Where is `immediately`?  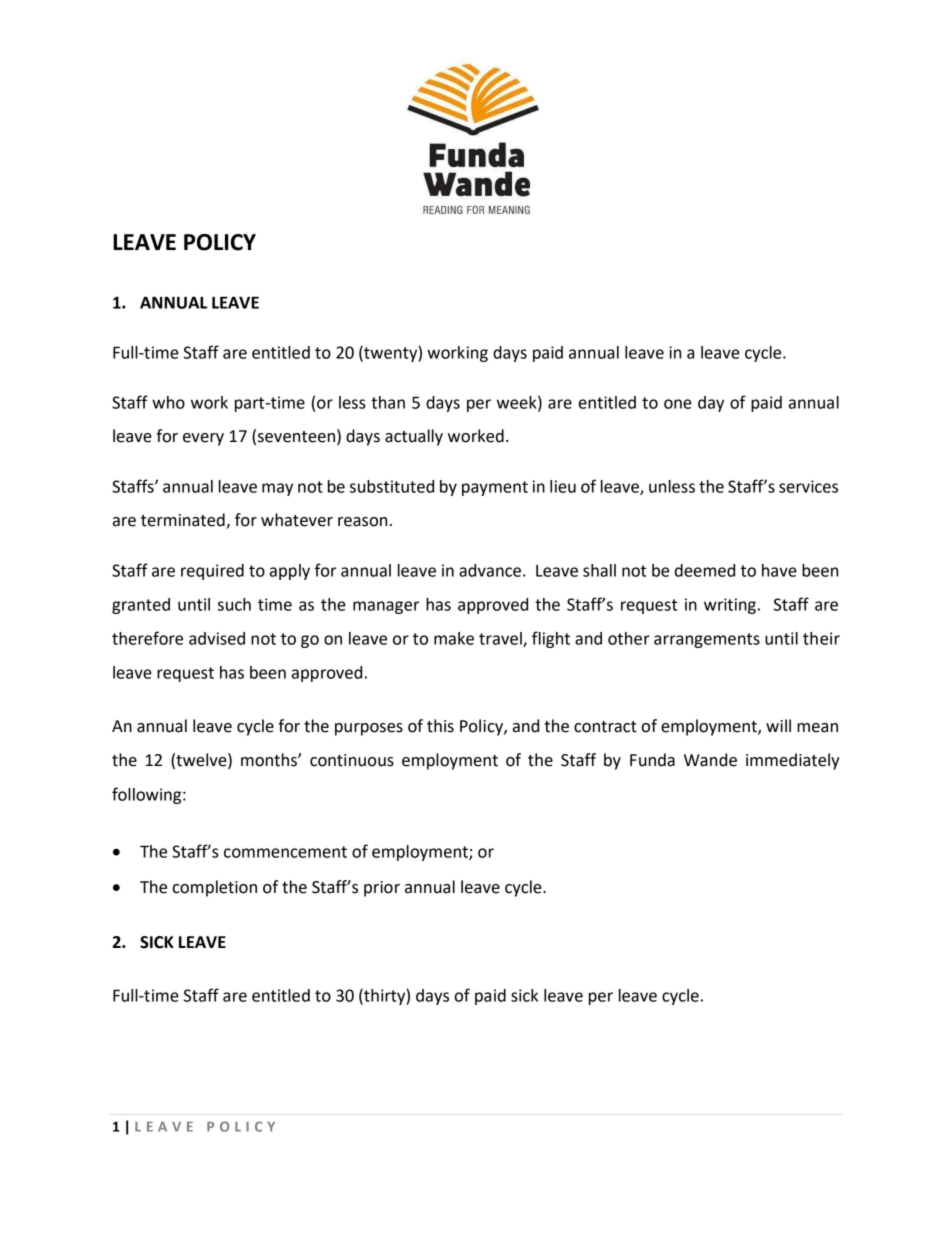 immediately is located at coordinates (793, 761).
